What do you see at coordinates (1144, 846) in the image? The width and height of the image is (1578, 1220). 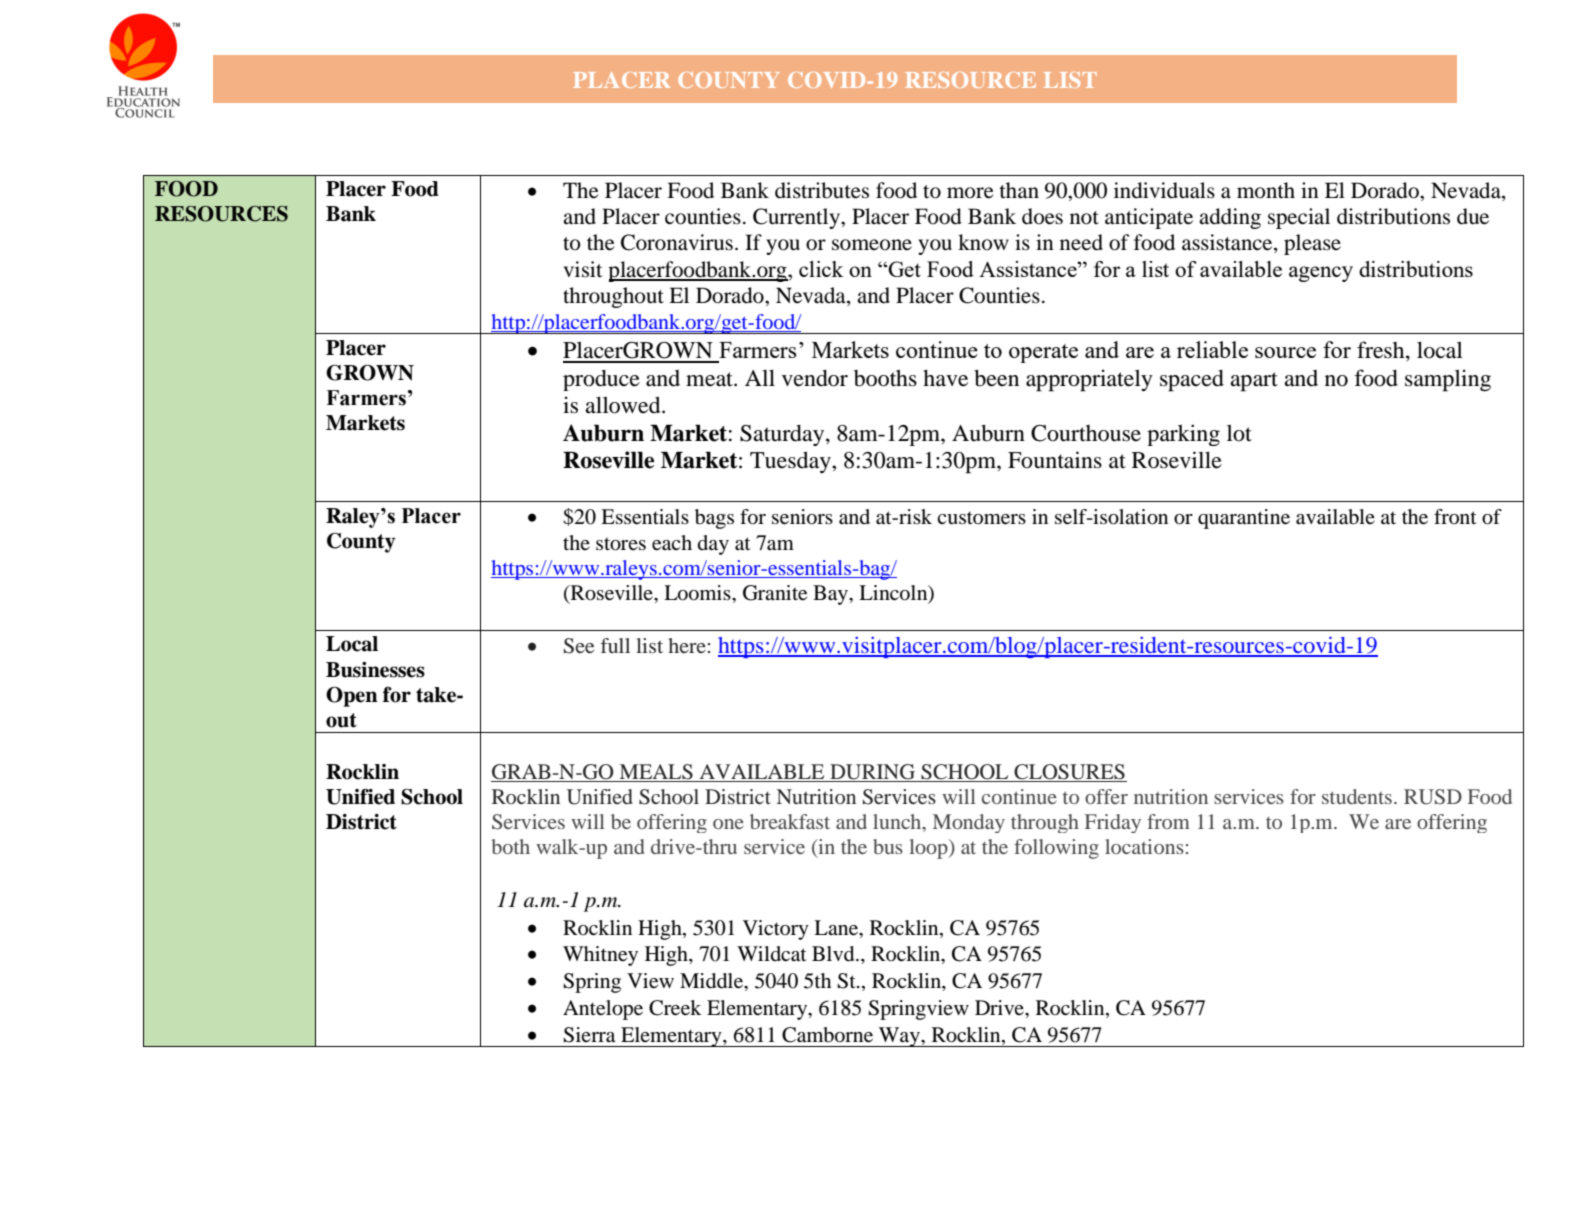 I see `locations` at bounding box center [1144, 846].
